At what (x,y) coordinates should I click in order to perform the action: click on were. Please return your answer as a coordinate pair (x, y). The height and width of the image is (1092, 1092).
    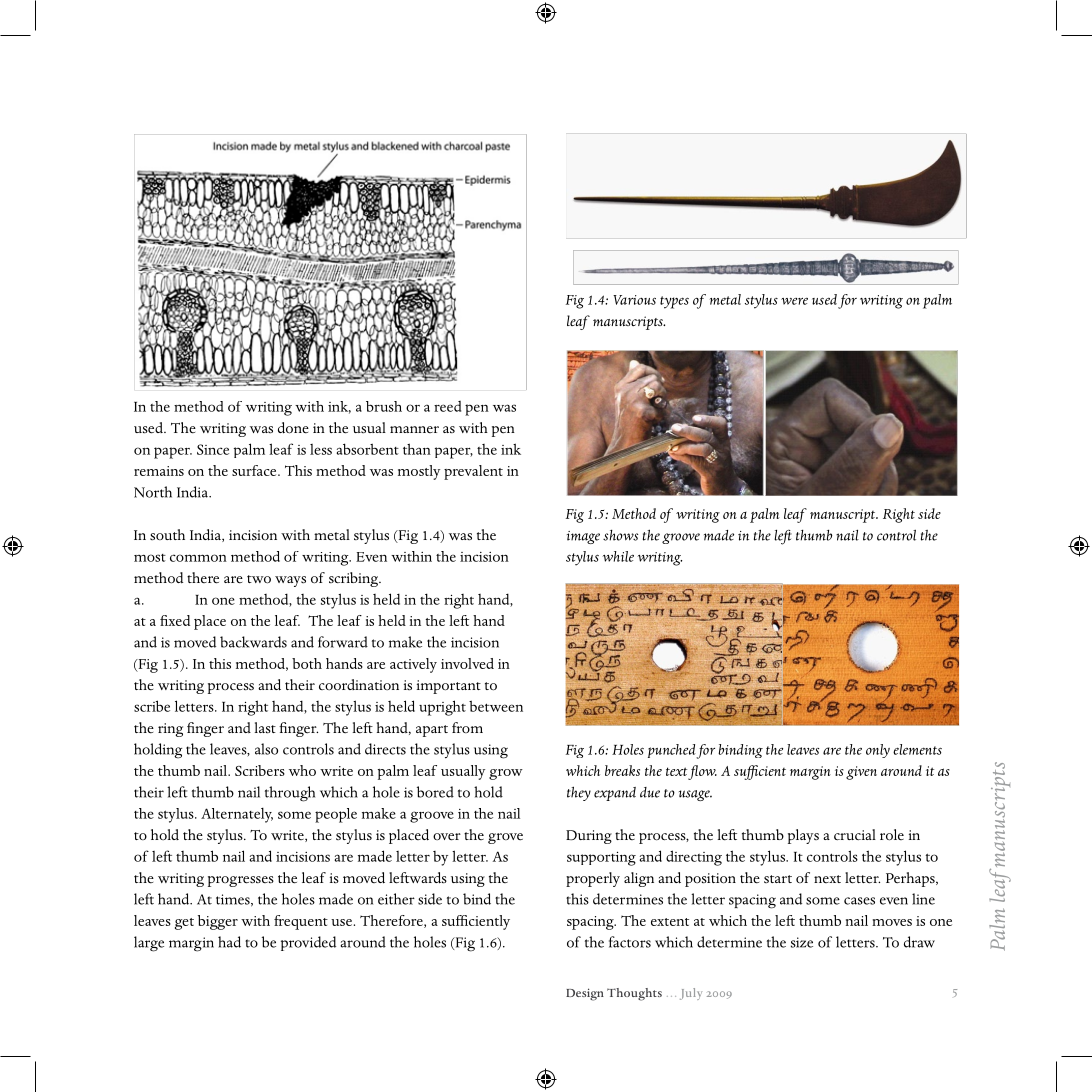
    Looking at the image, I should click on (794, 301).
